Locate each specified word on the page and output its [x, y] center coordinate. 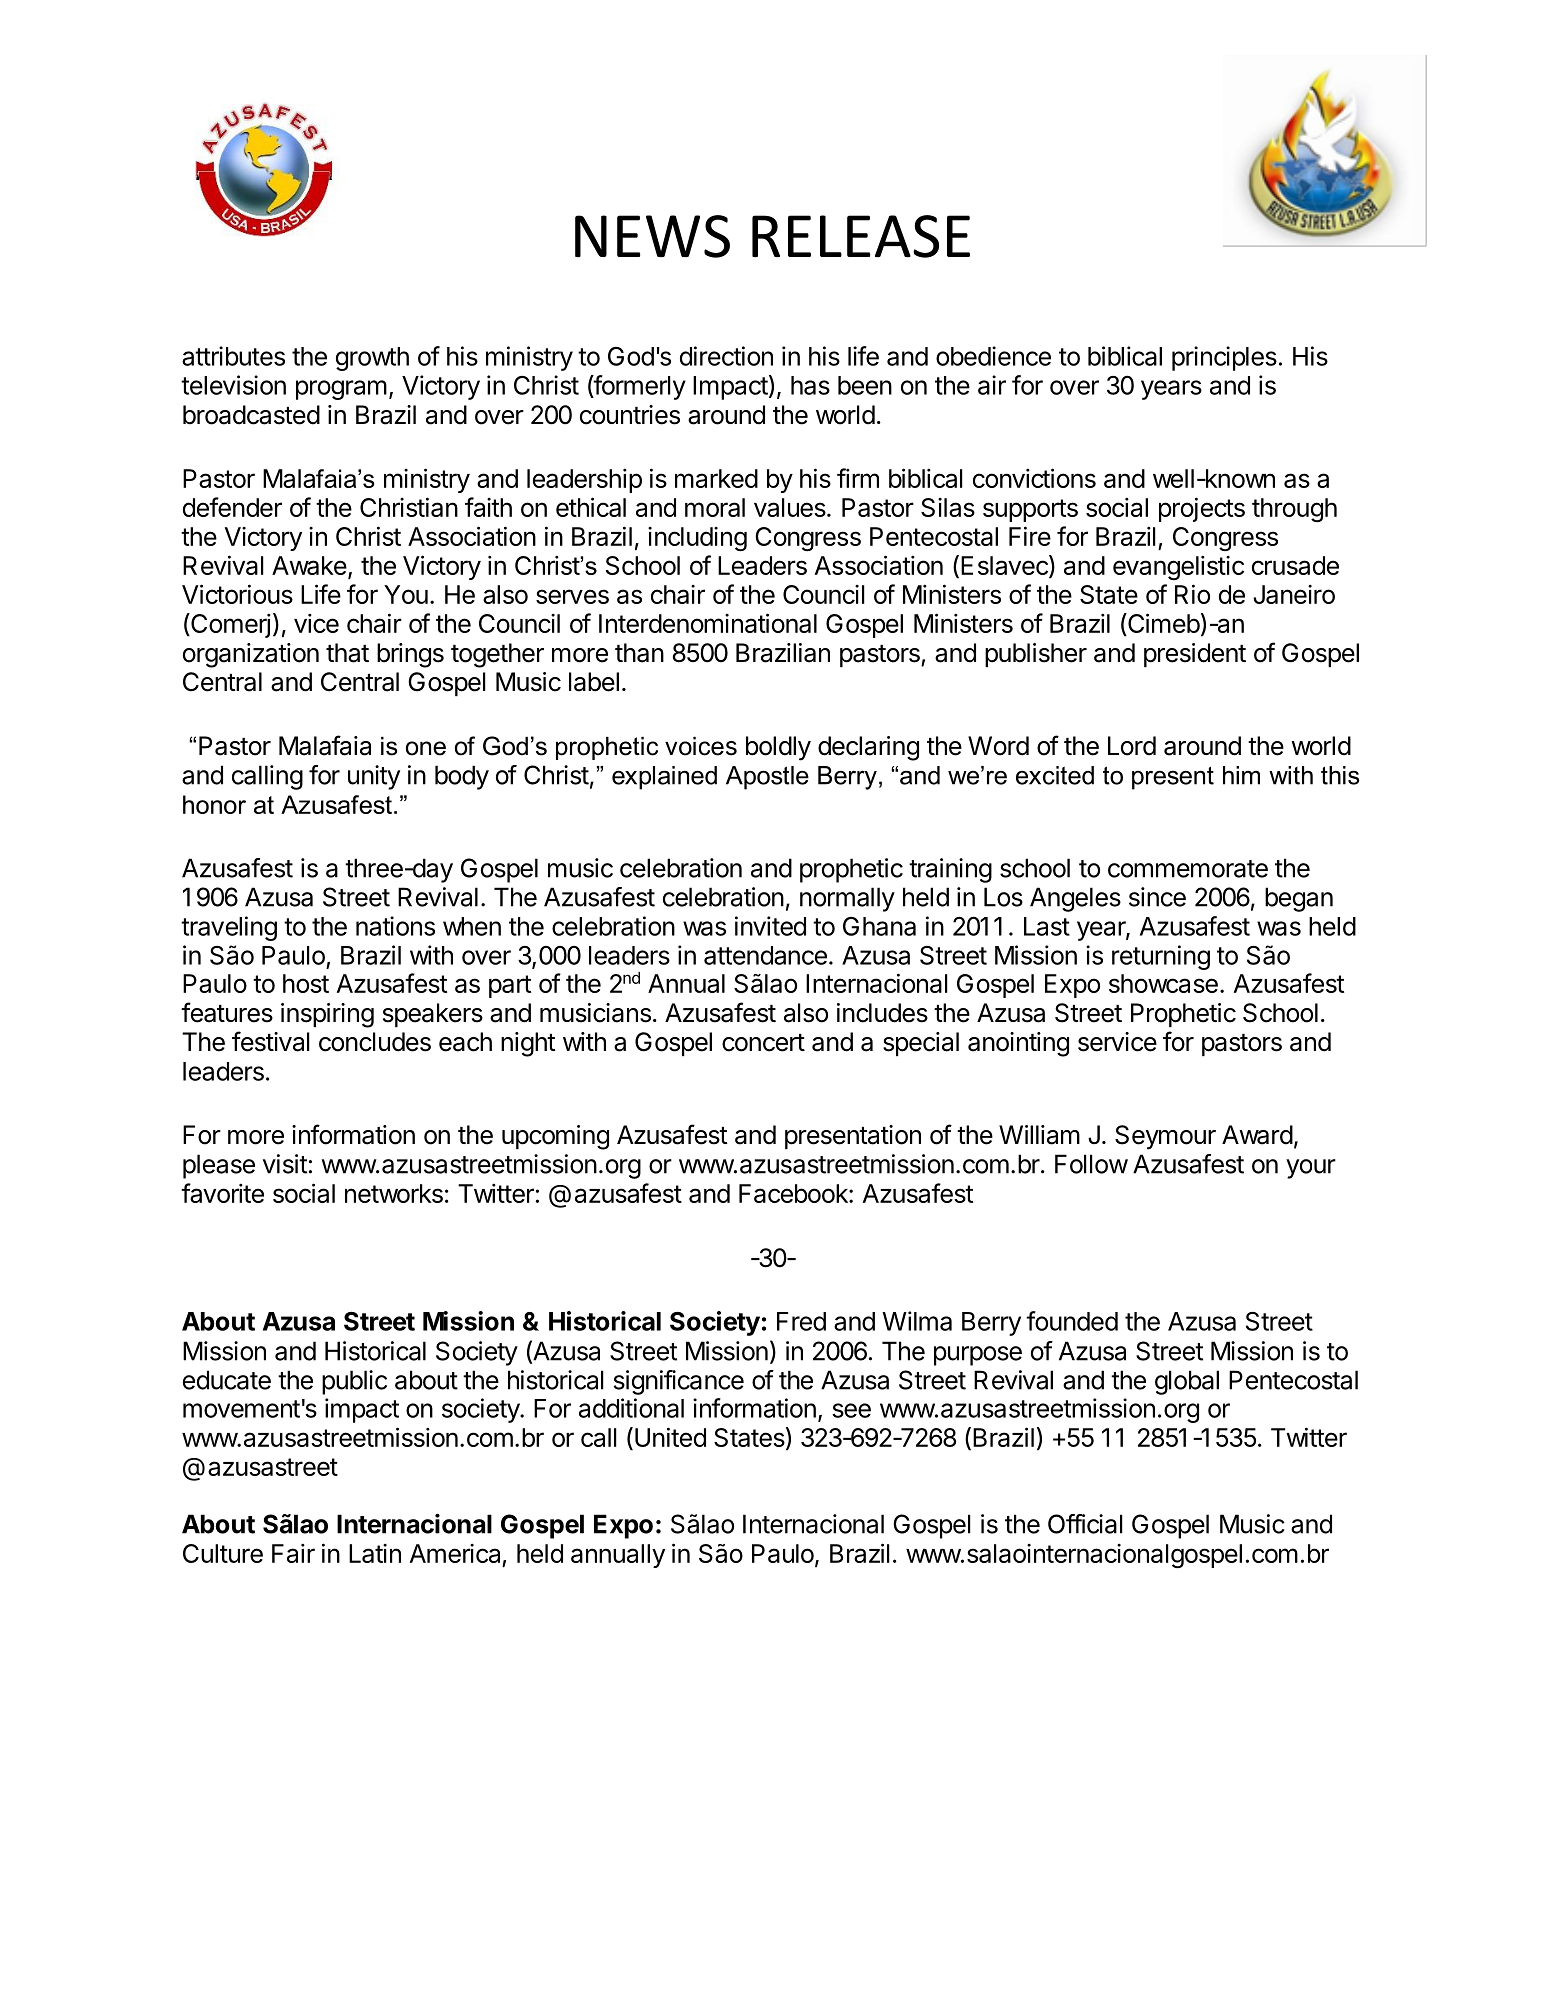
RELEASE [861, 236]
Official [1085, 1524]
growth [372, 359]
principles [1224, 358]
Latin [375, 1553]
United [670, 1437]
